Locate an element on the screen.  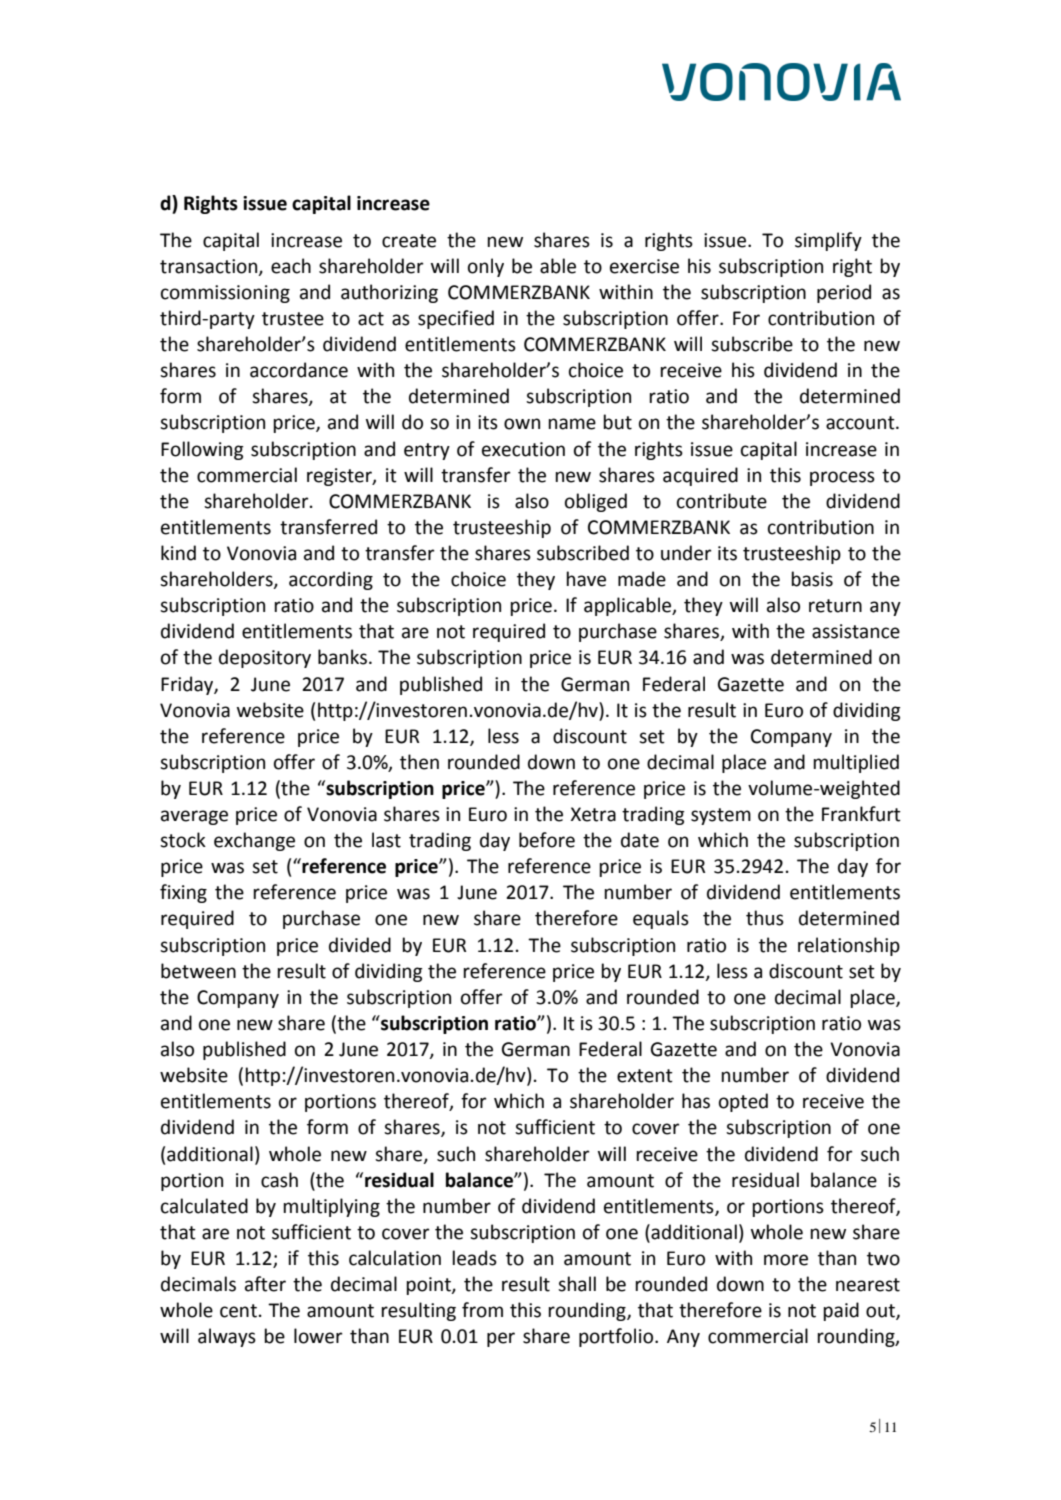
each is located at coordinates (291, 266).
